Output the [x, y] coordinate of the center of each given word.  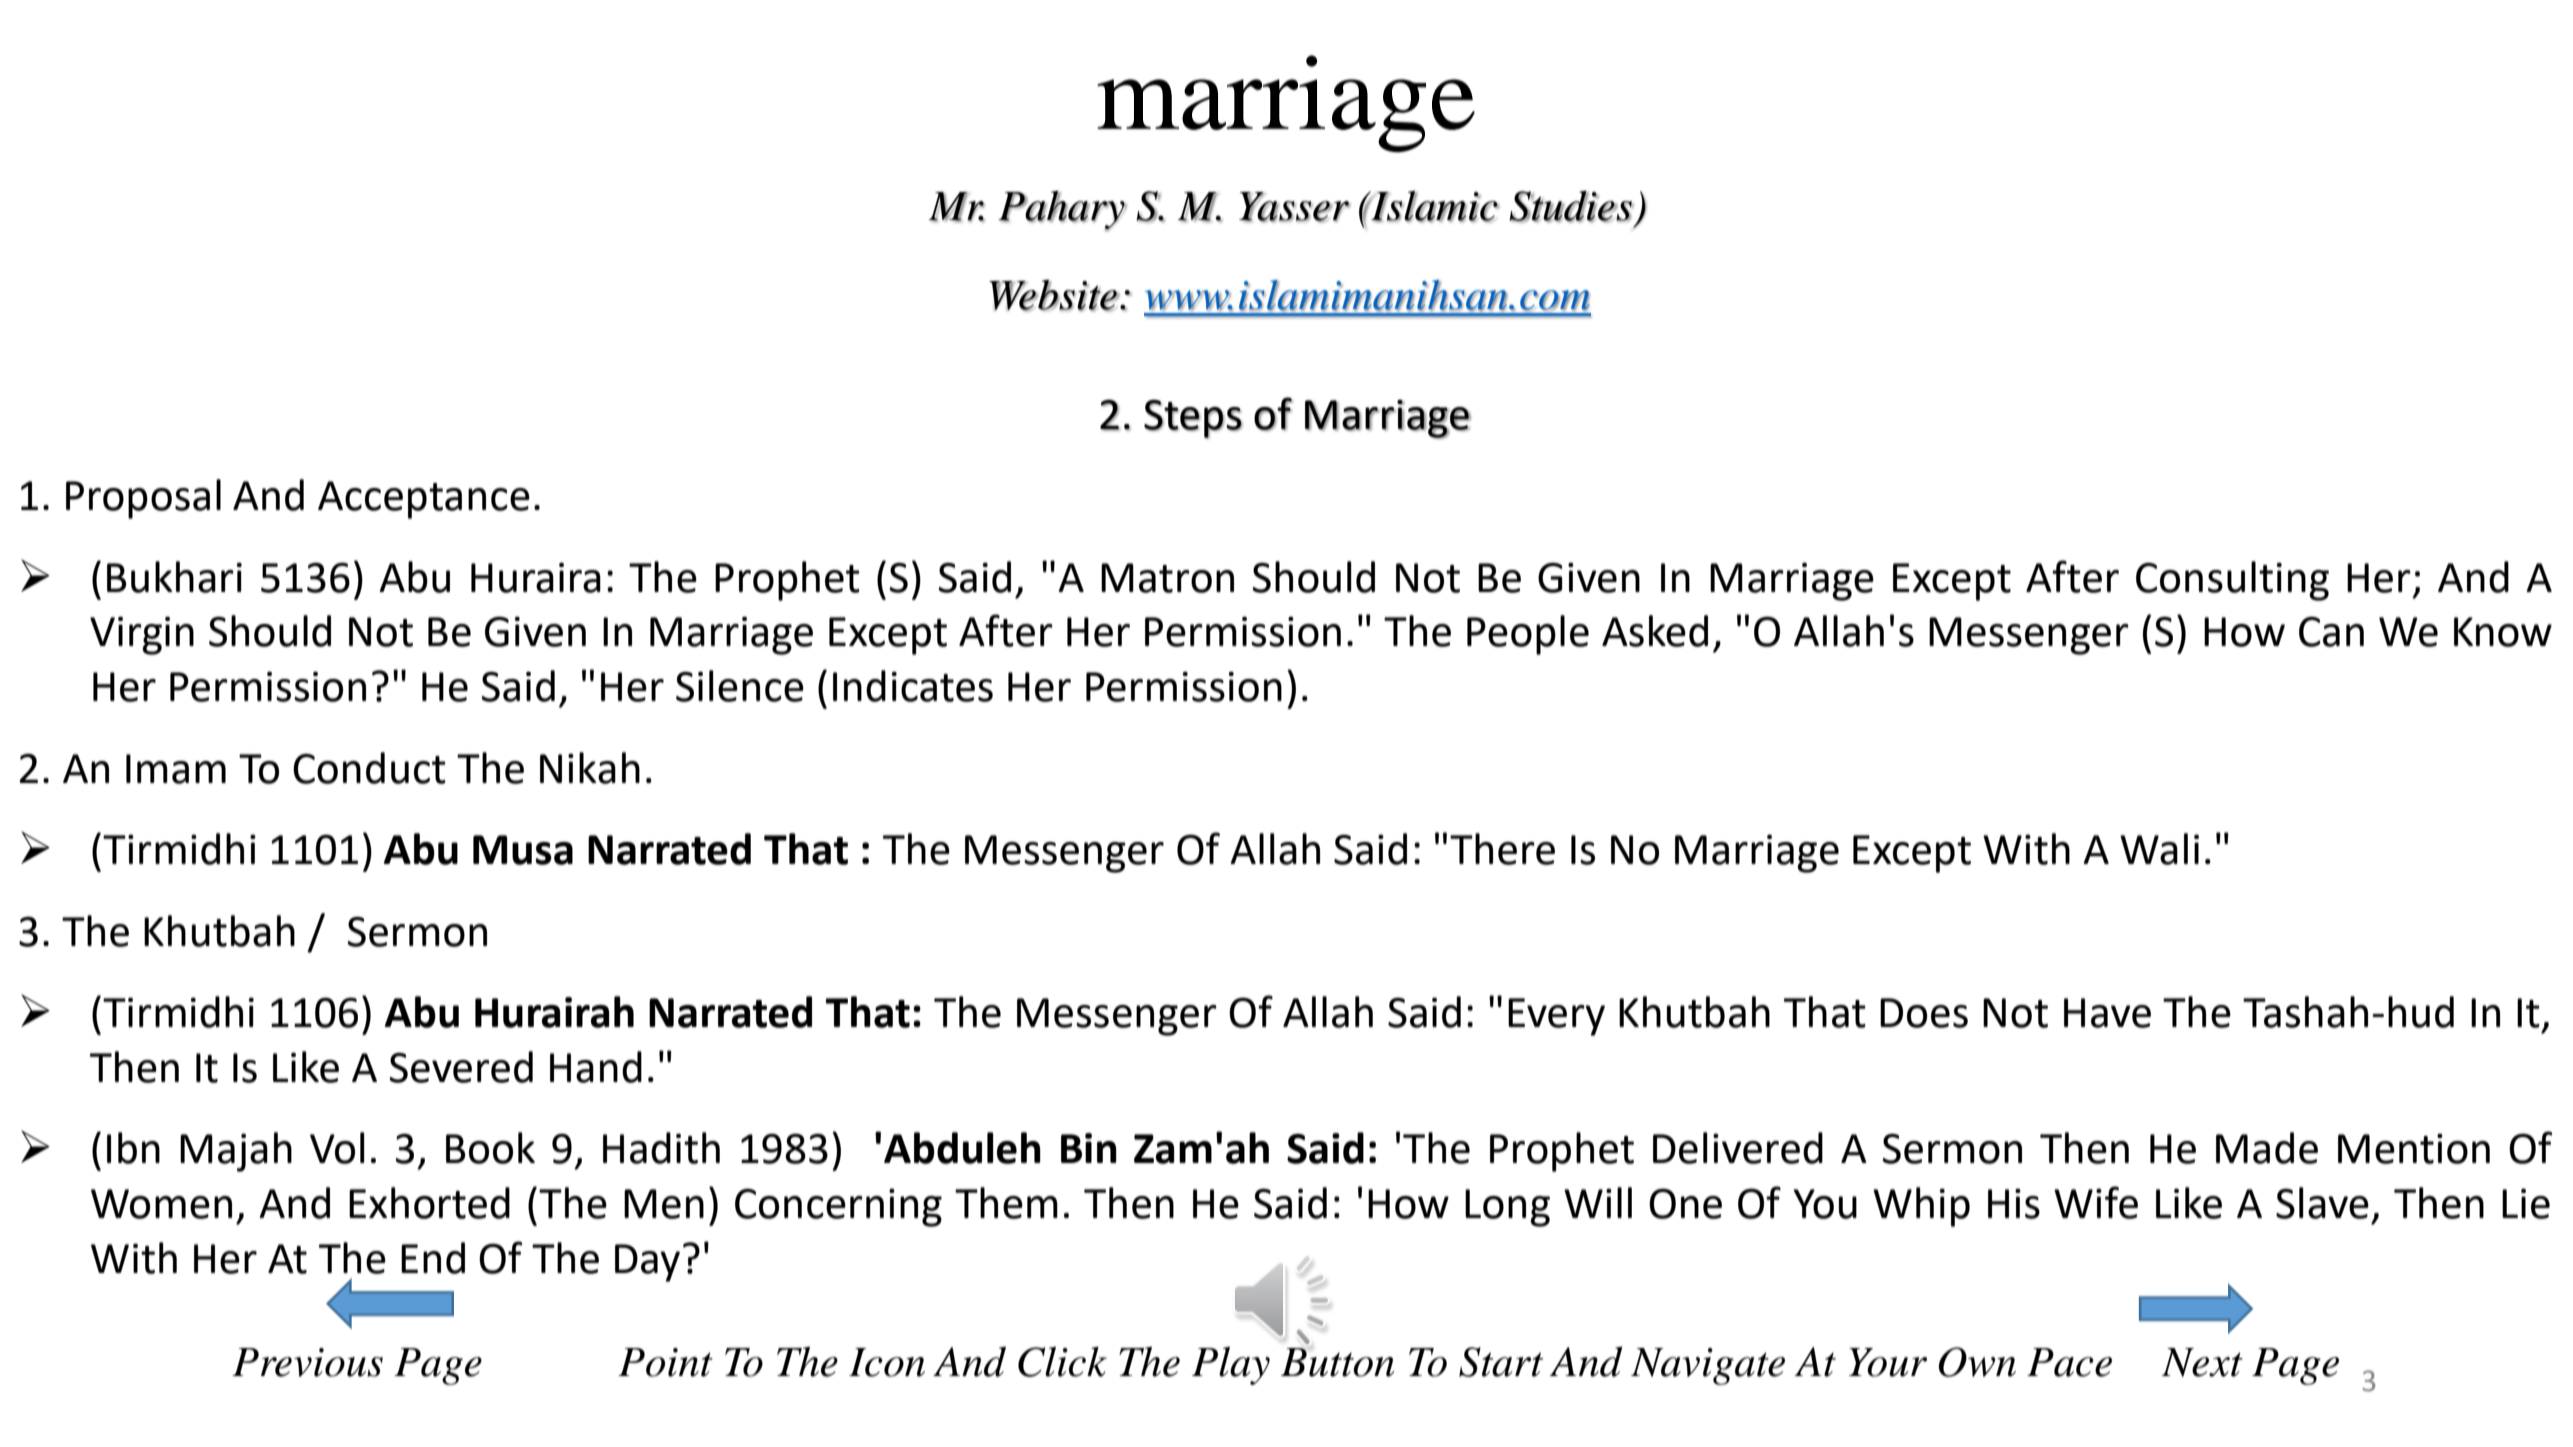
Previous [307, 1362]
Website [1054, 295]
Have [2107, 1013]
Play [1231, 1366]
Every [1556, 1017]
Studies [1571, 206]
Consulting [2232, 581]
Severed [461, 1067]
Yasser [1294, 207]
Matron [1167, 578]
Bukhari [174, 577]
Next [2202, 1362]
